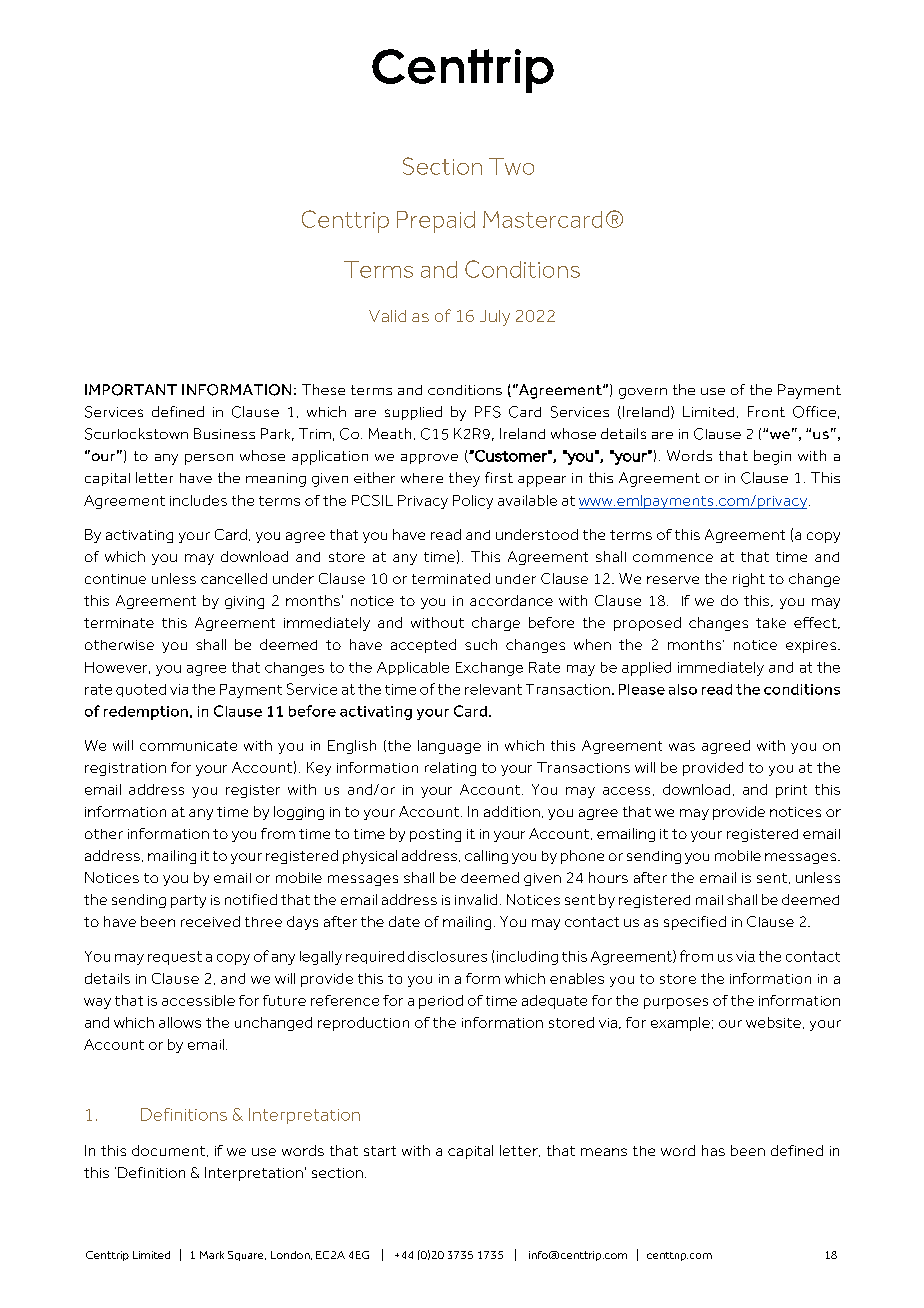  I want to click on specified, so click(695, 923).
